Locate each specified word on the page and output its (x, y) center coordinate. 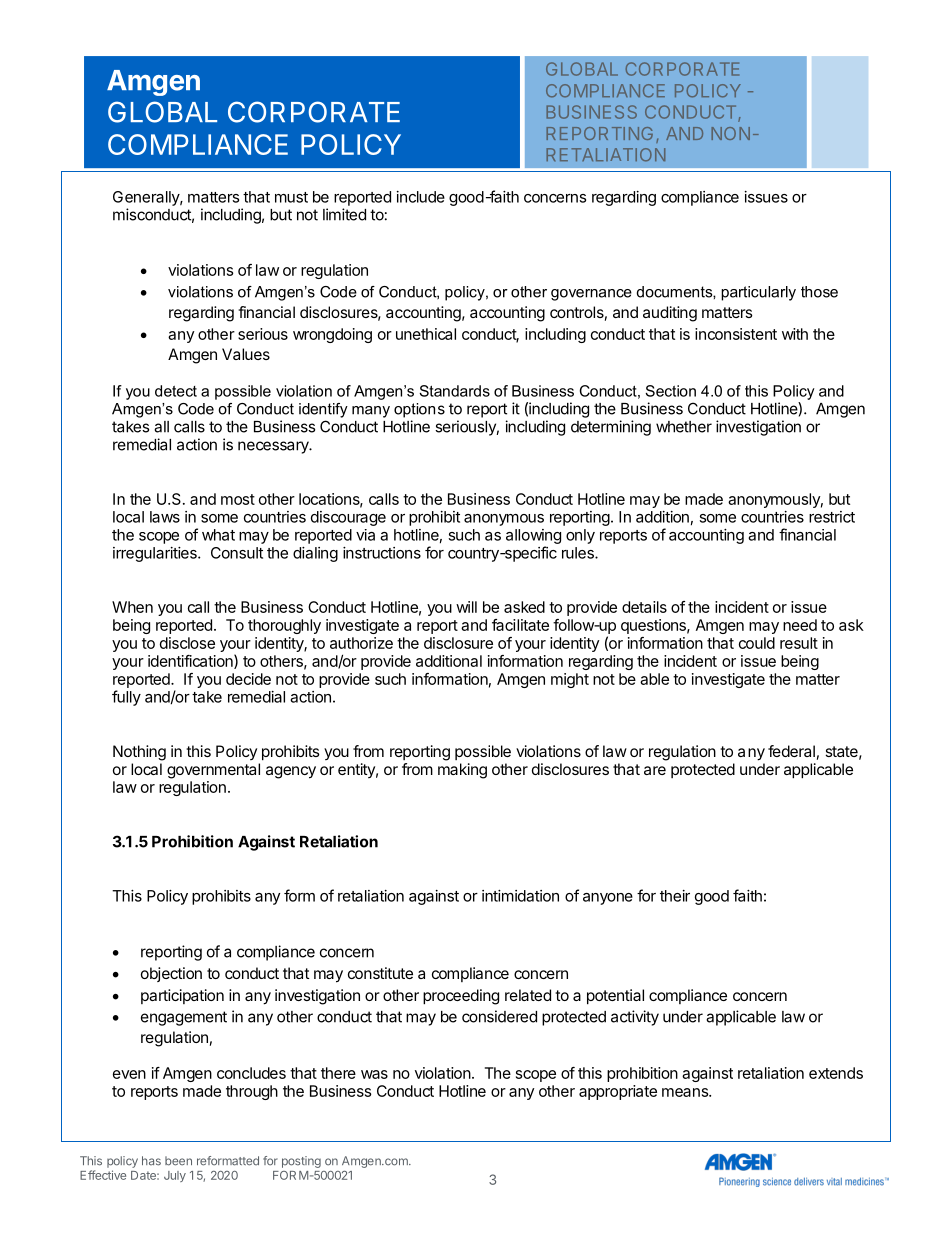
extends (836, 1073)
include (421, 197)
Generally (147, 198)
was (374, 1074)
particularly (758, 293)
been (178, 1161)
